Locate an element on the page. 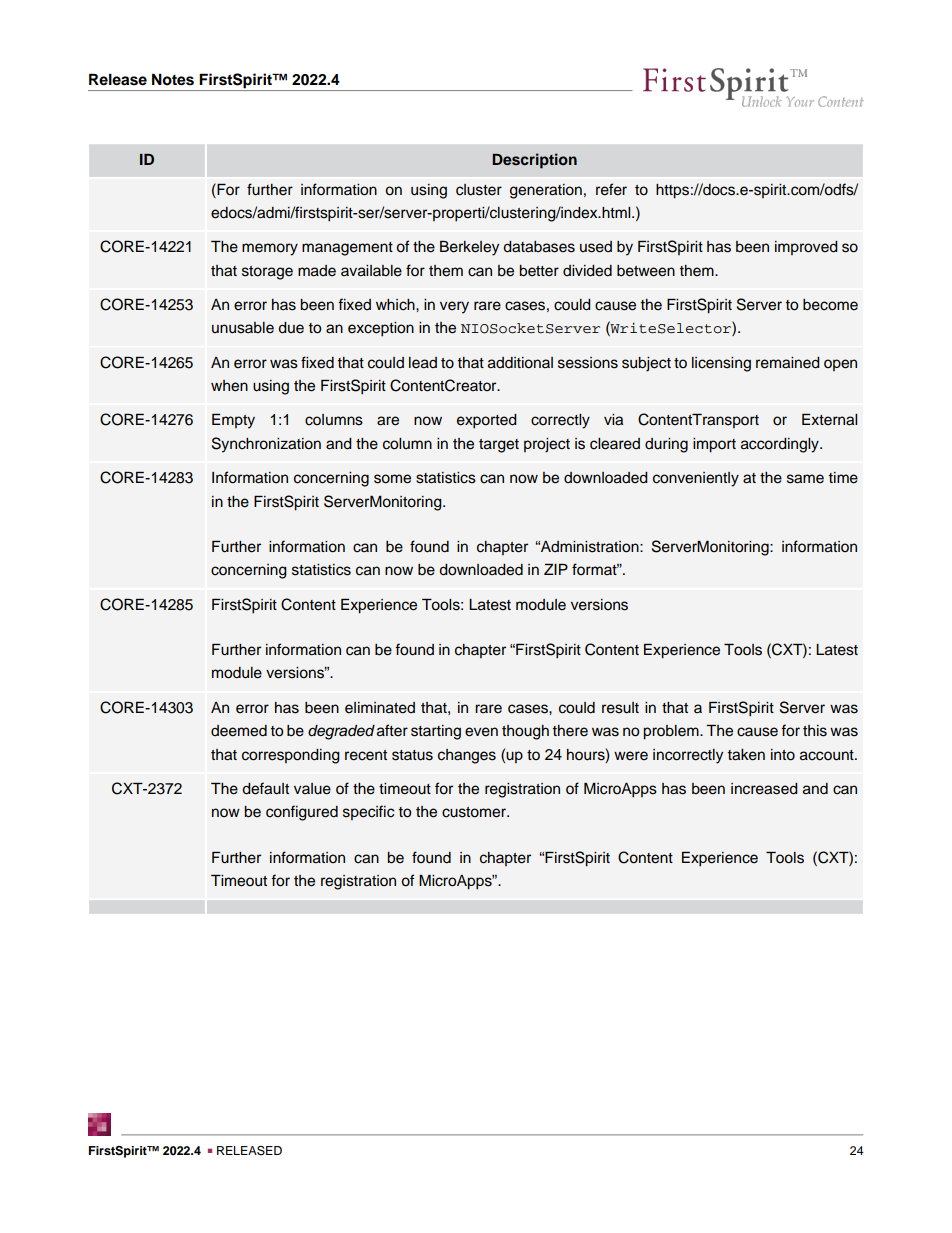  refer is located at coordinates (611, 189).
